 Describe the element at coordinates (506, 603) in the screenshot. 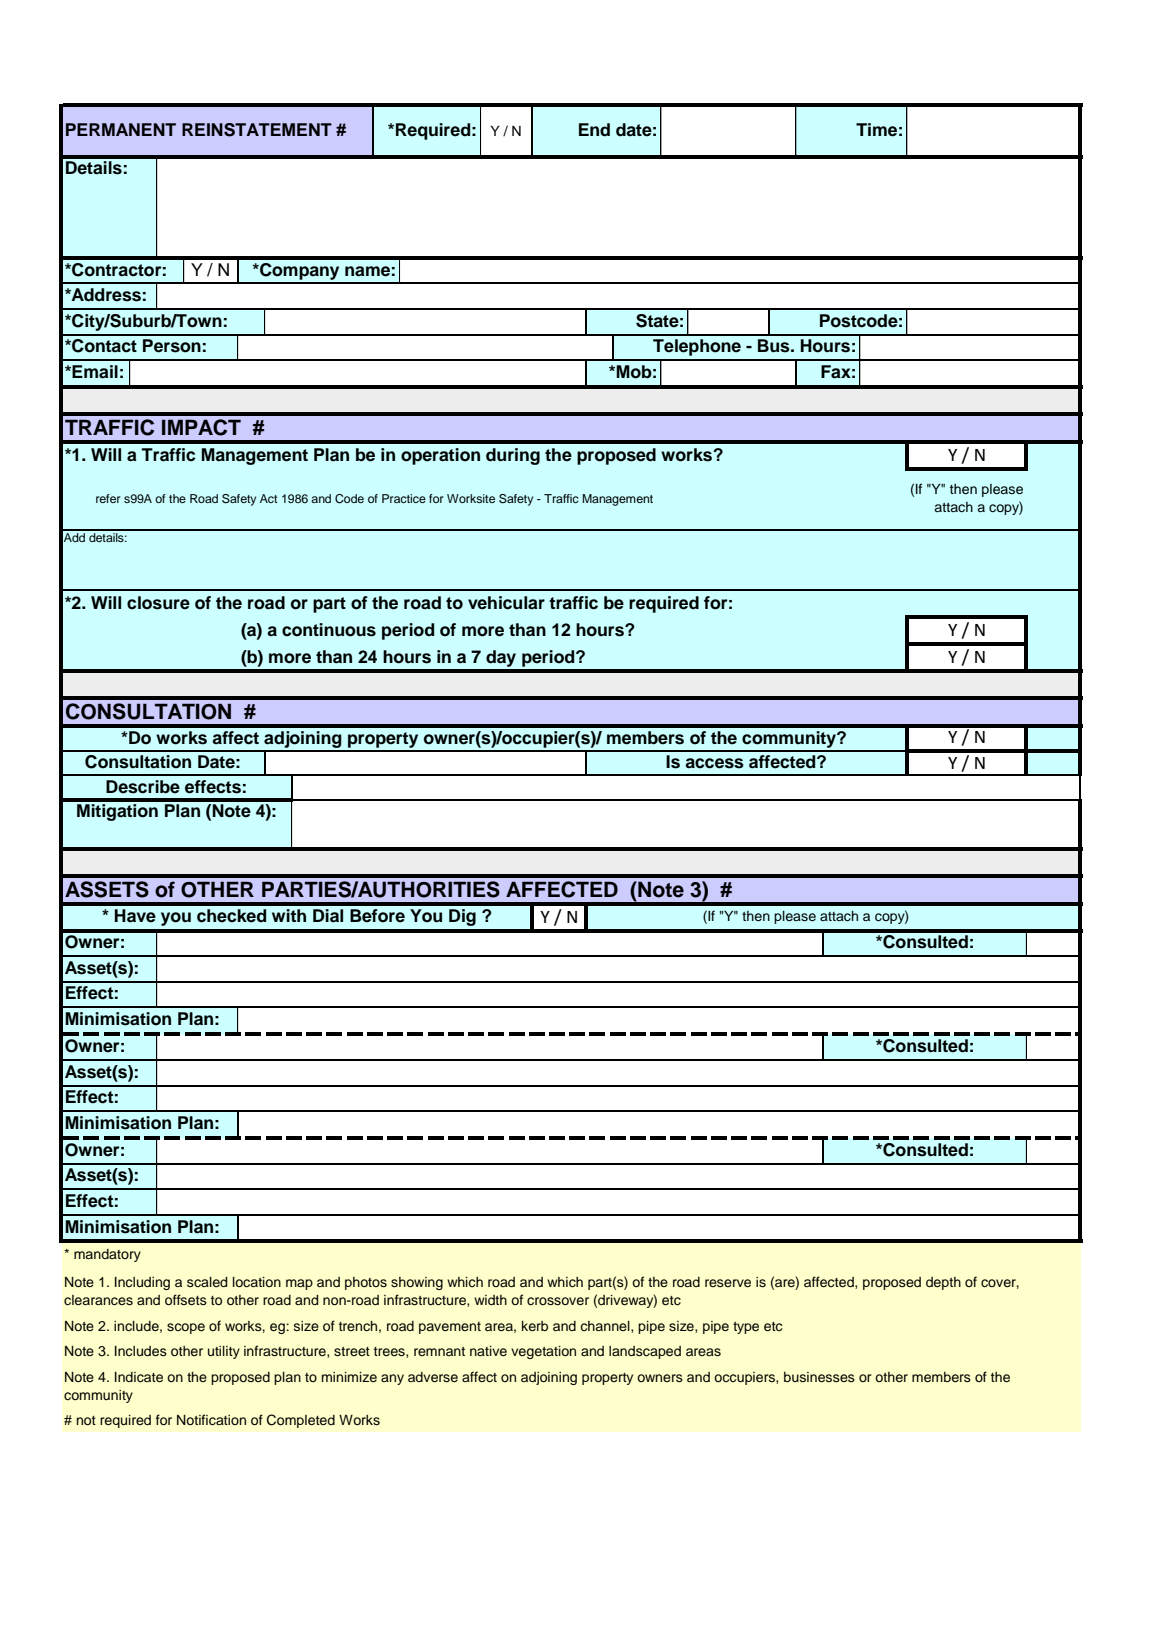

I see `vehicular` at that location.
